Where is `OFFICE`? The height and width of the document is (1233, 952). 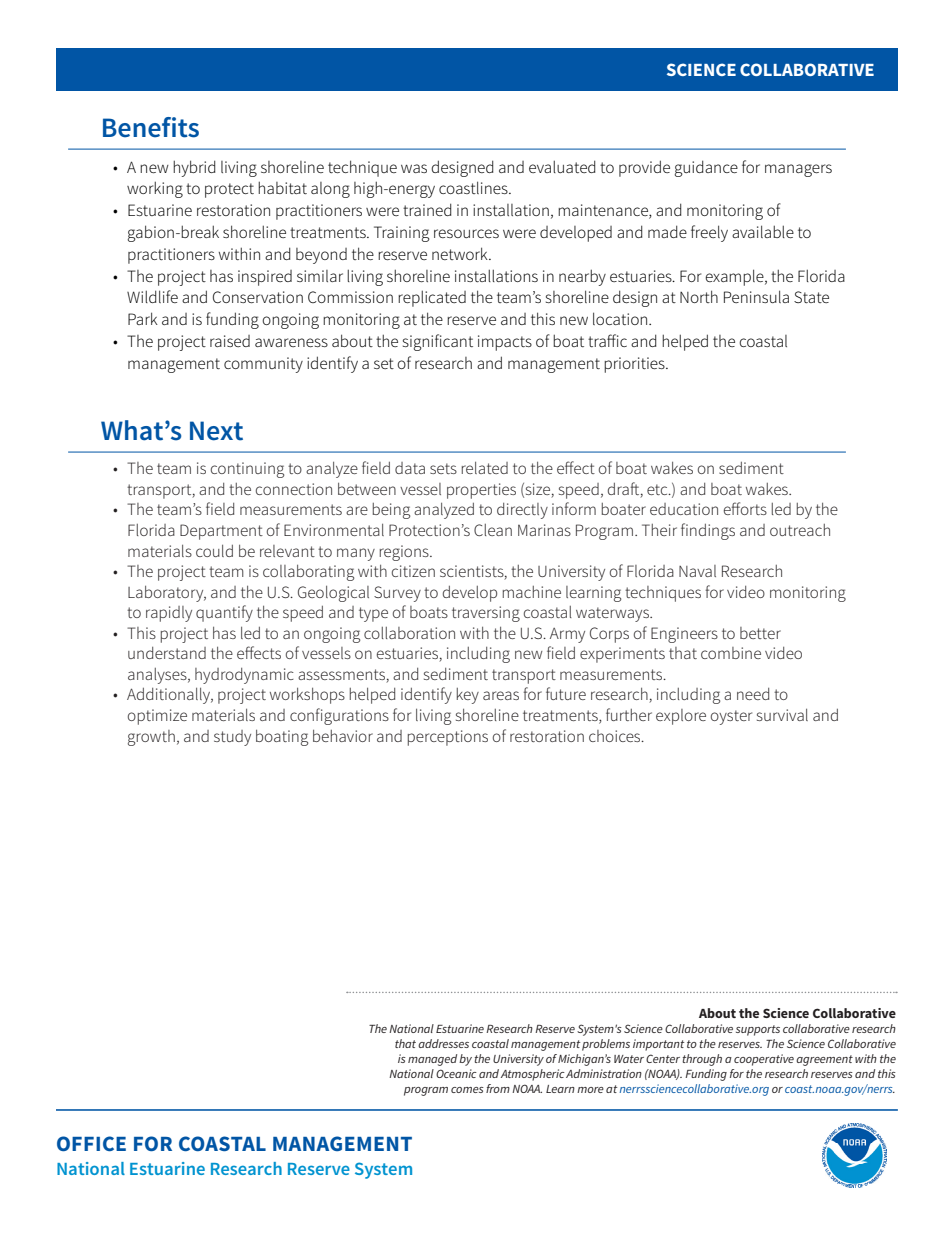 OFFICE is located at coordinates (91, 1143).
